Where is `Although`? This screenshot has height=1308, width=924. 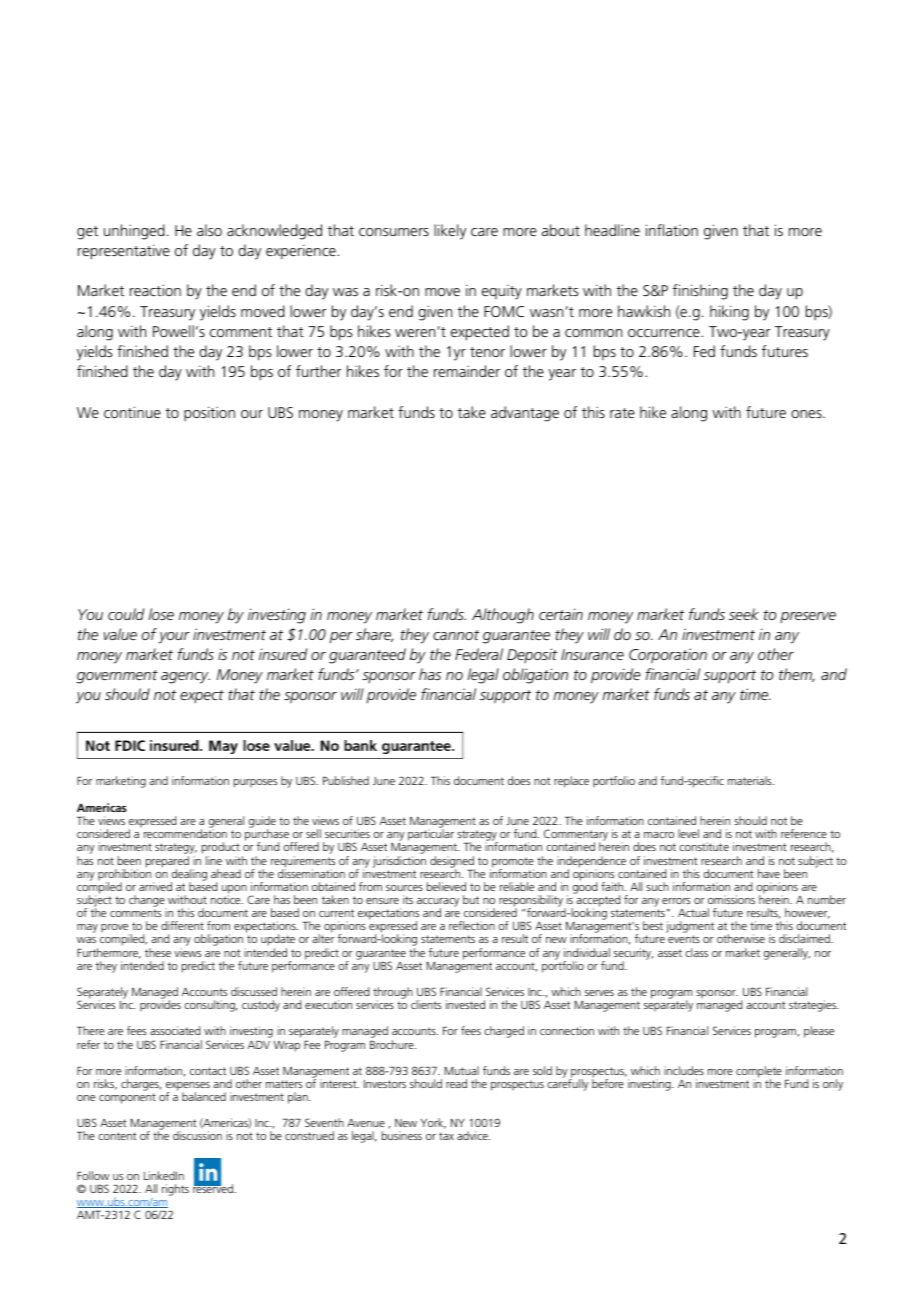
Although is located at coordinates (503, 616).
